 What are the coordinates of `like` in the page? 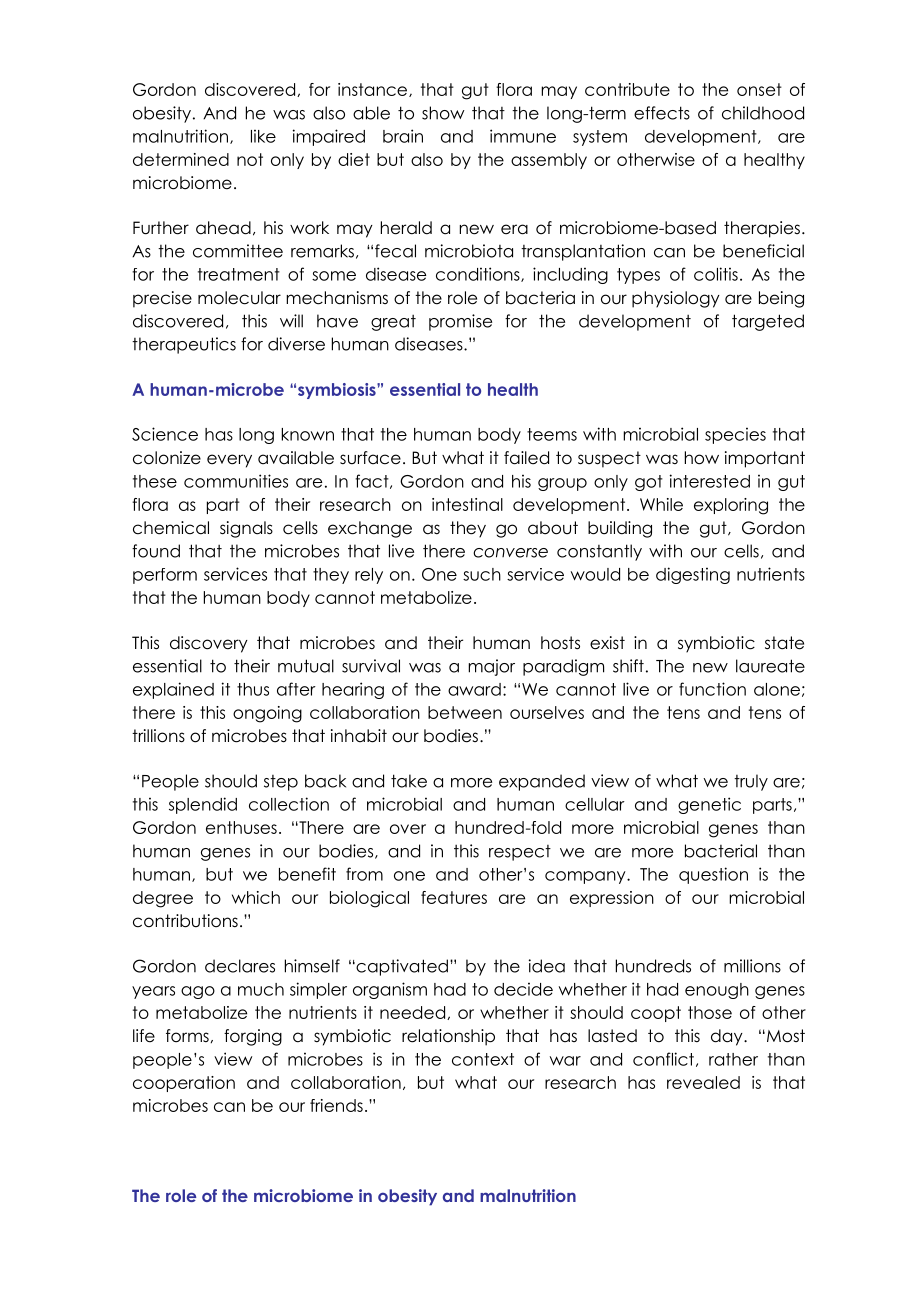 It's located at (263, 136).
